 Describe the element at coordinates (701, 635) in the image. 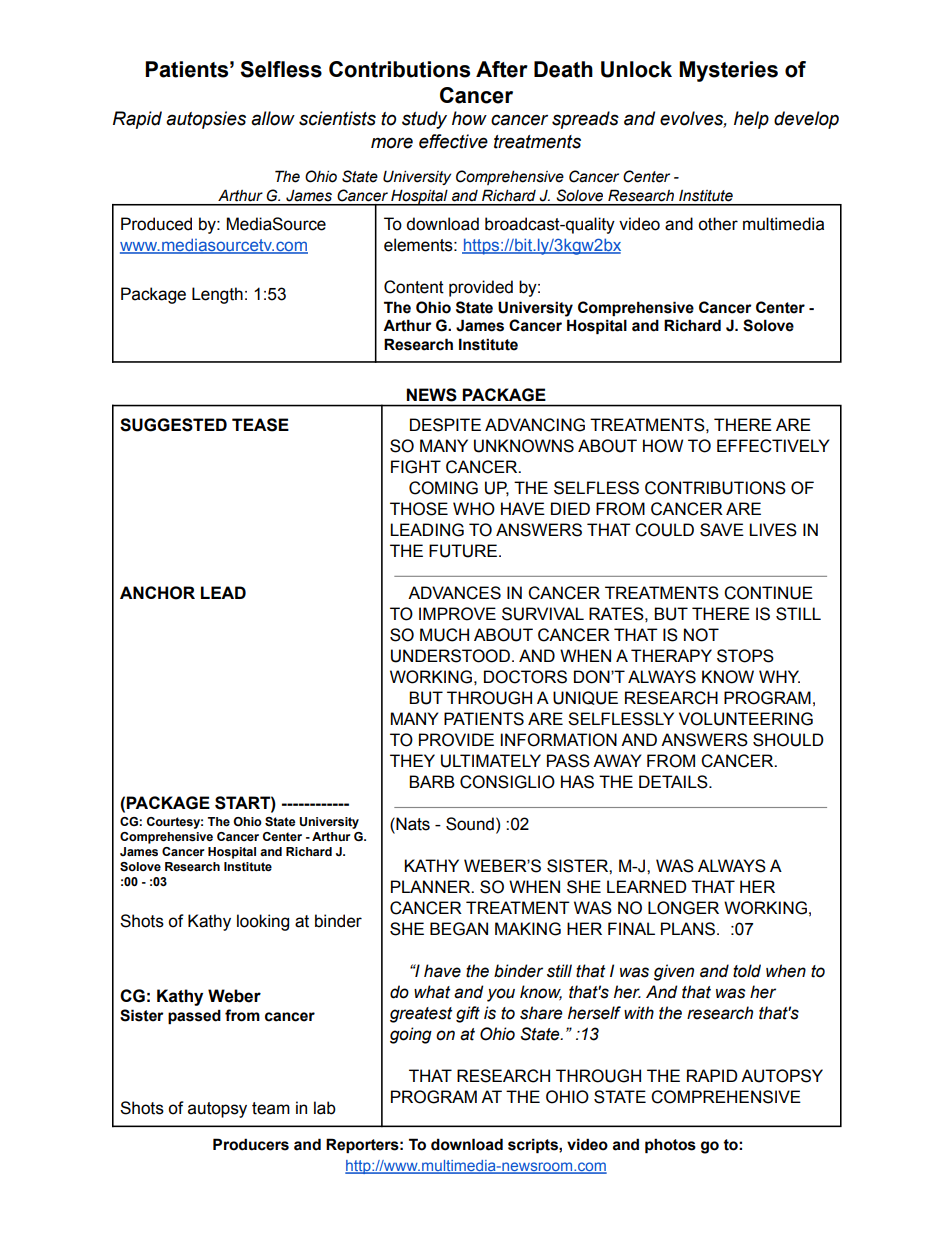

I see `NOT` at that location.
